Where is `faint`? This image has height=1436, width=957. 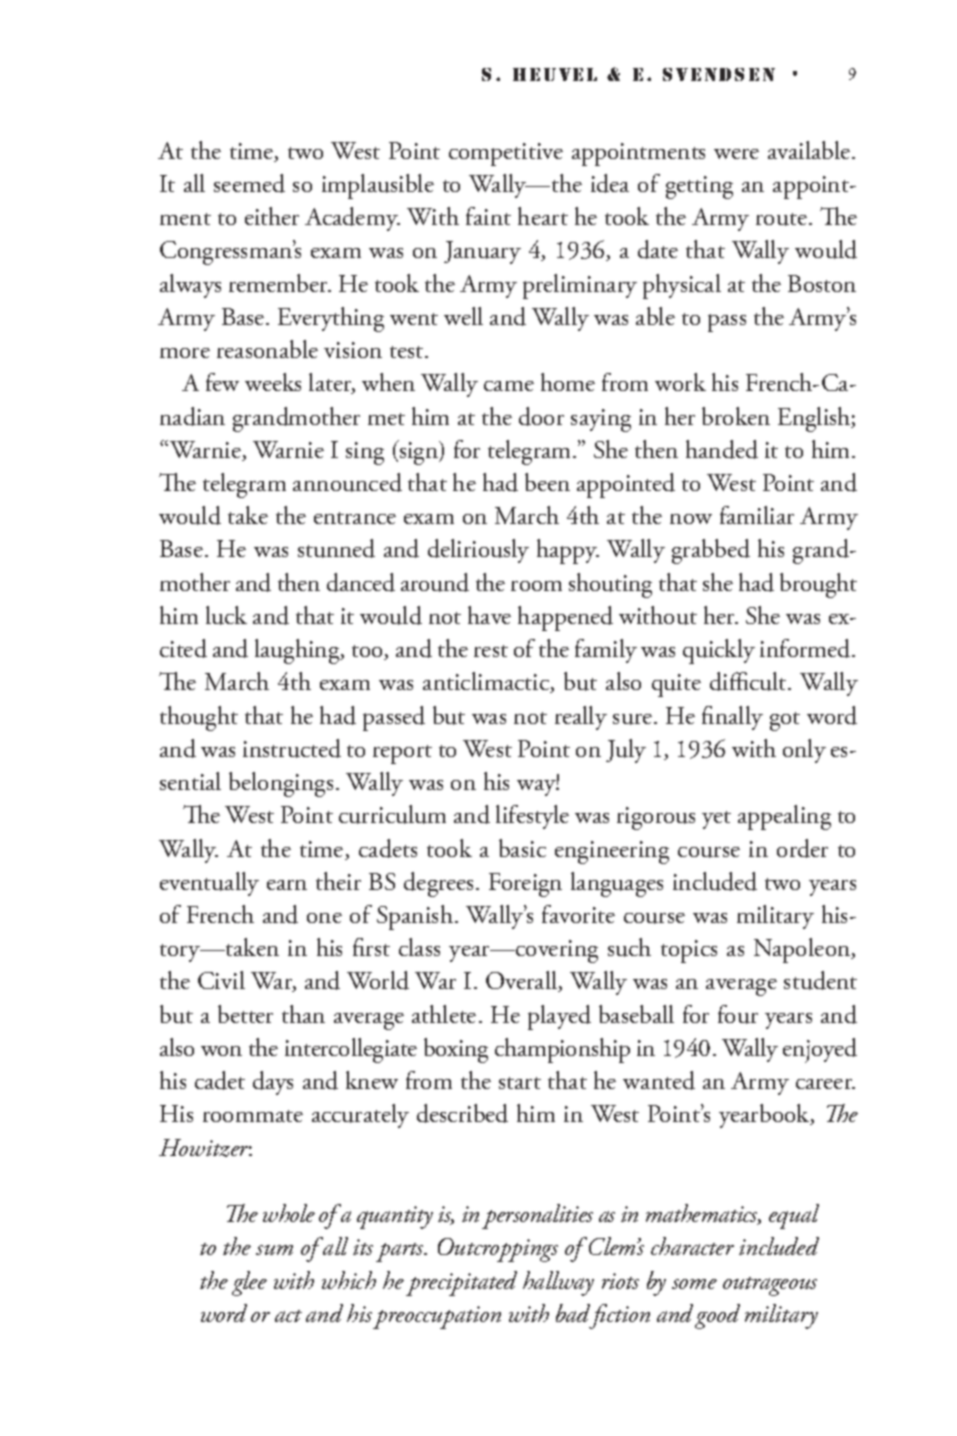 faint is located at coordinates (488, 216).
